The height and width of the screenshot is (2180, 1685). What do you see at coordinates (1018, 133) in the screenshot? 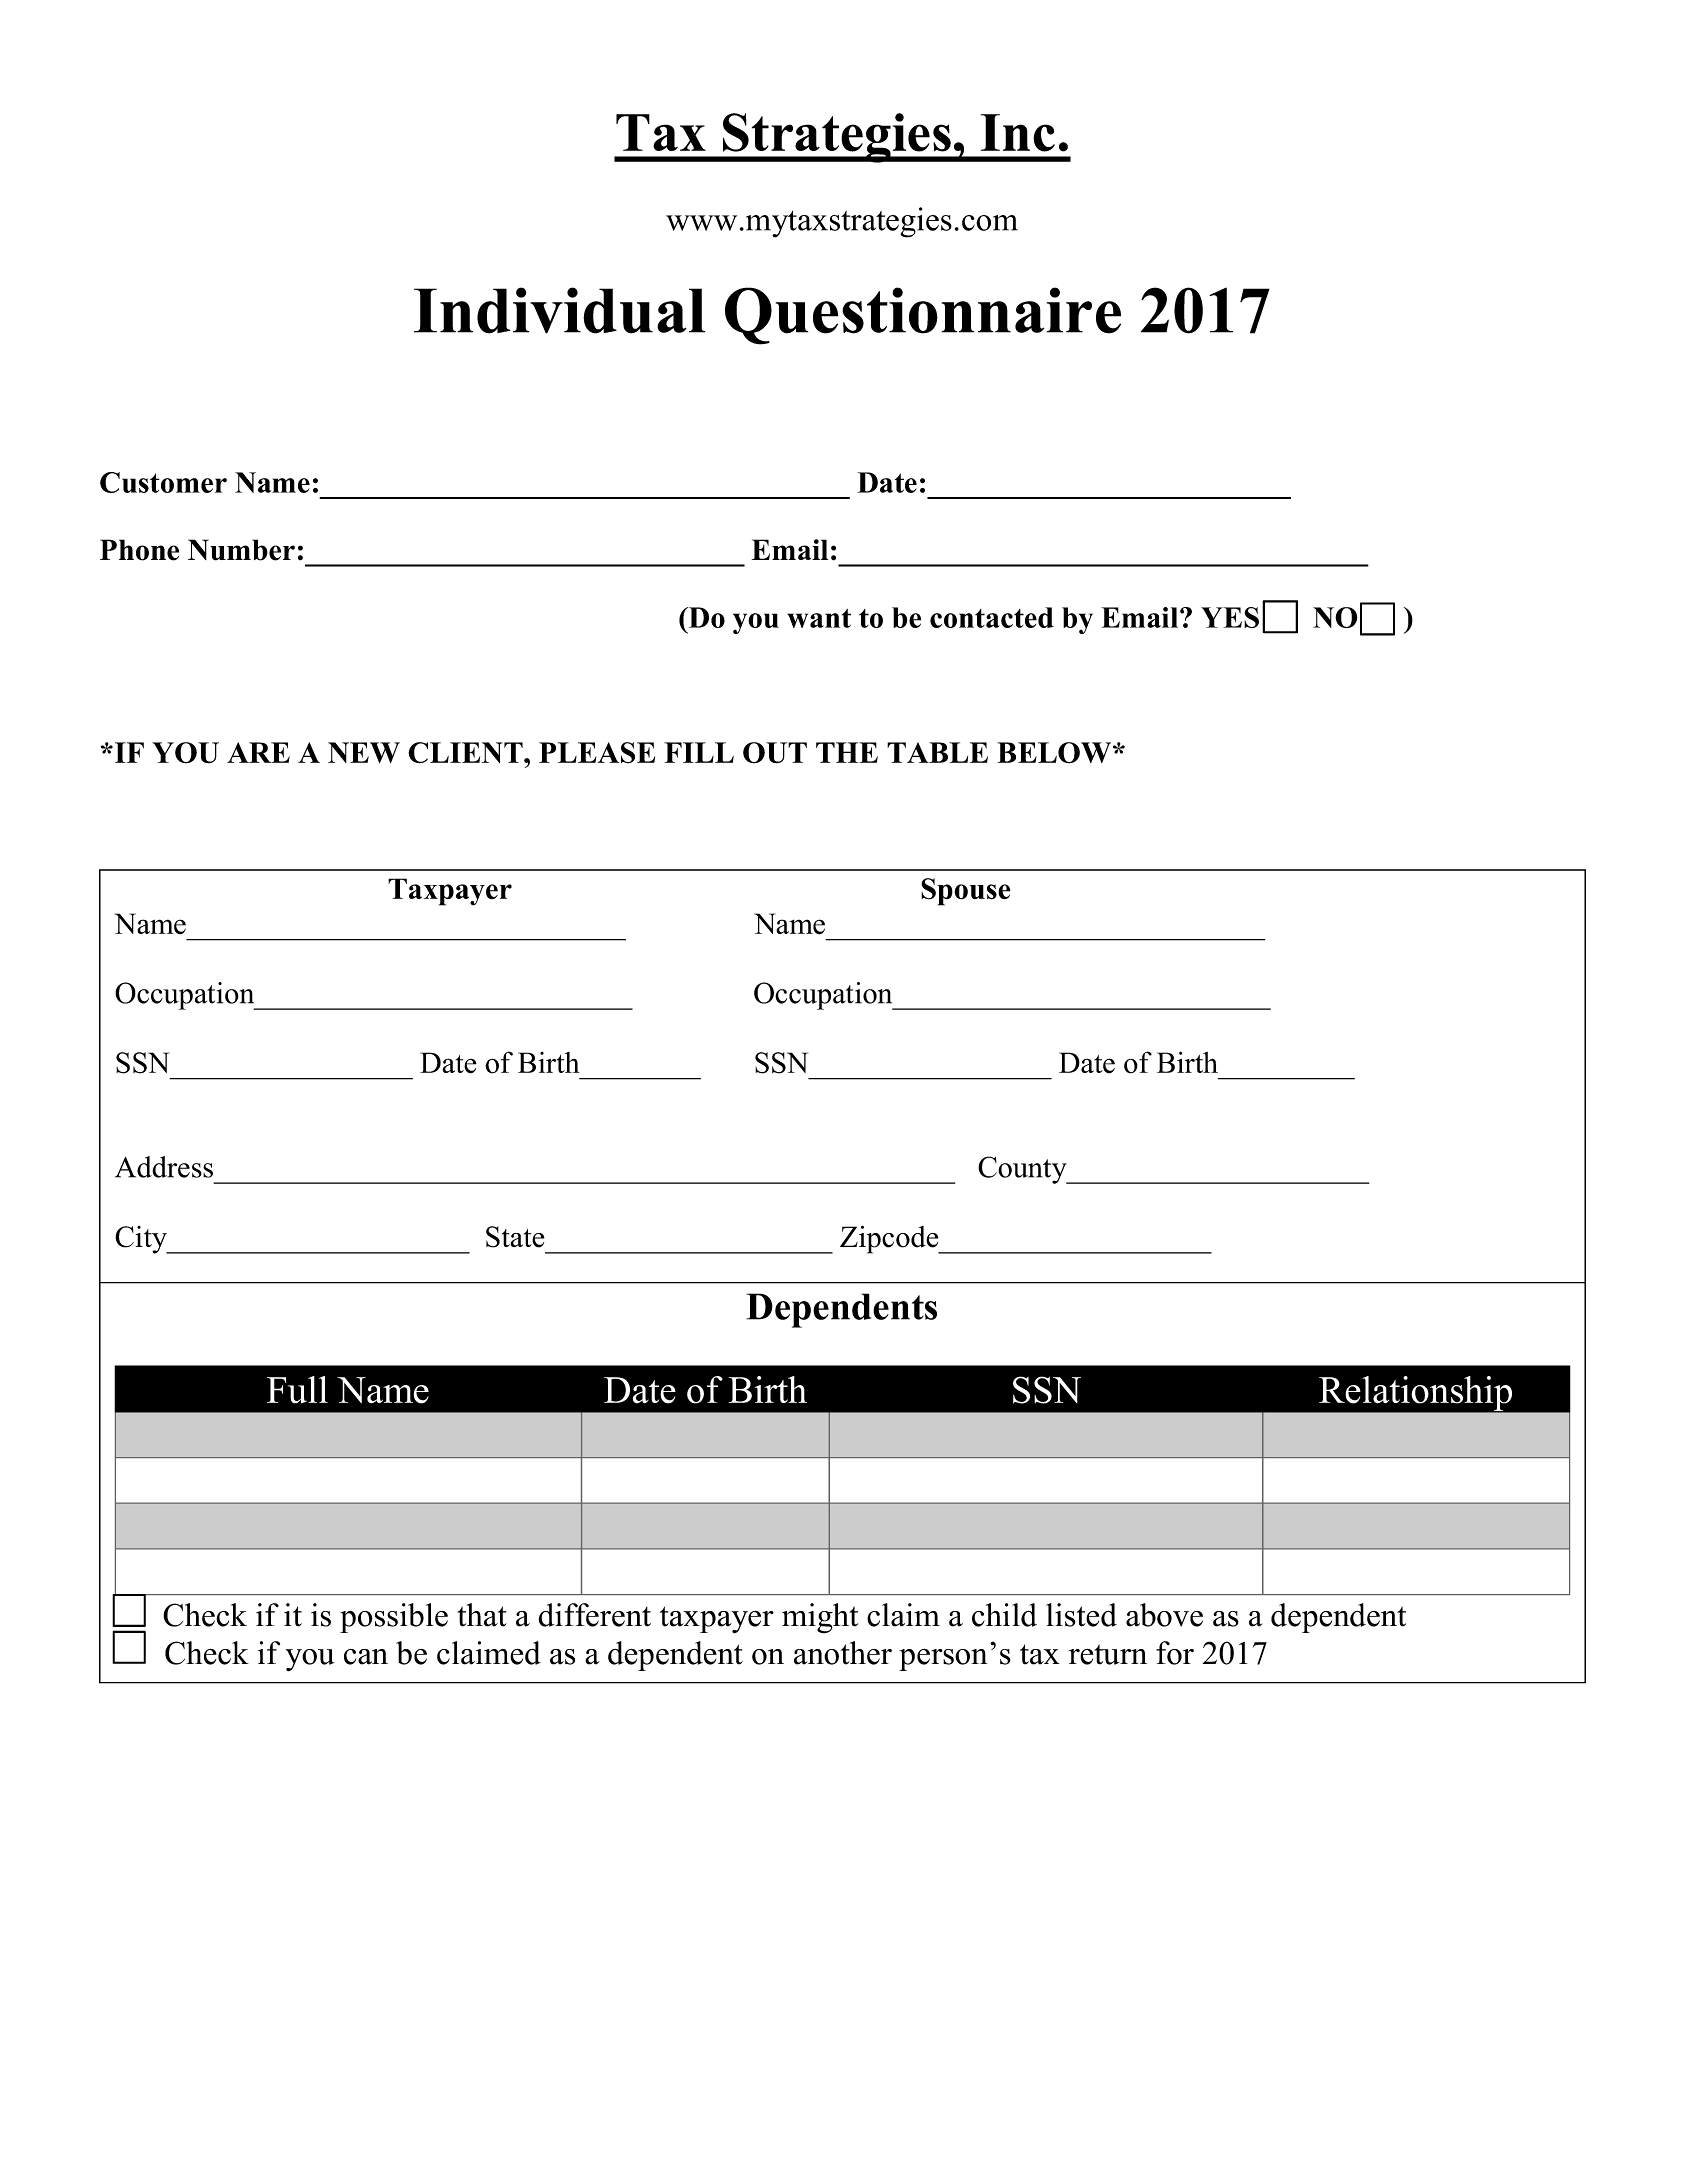
I see `Inc` at bounding box center [1018, 133].
